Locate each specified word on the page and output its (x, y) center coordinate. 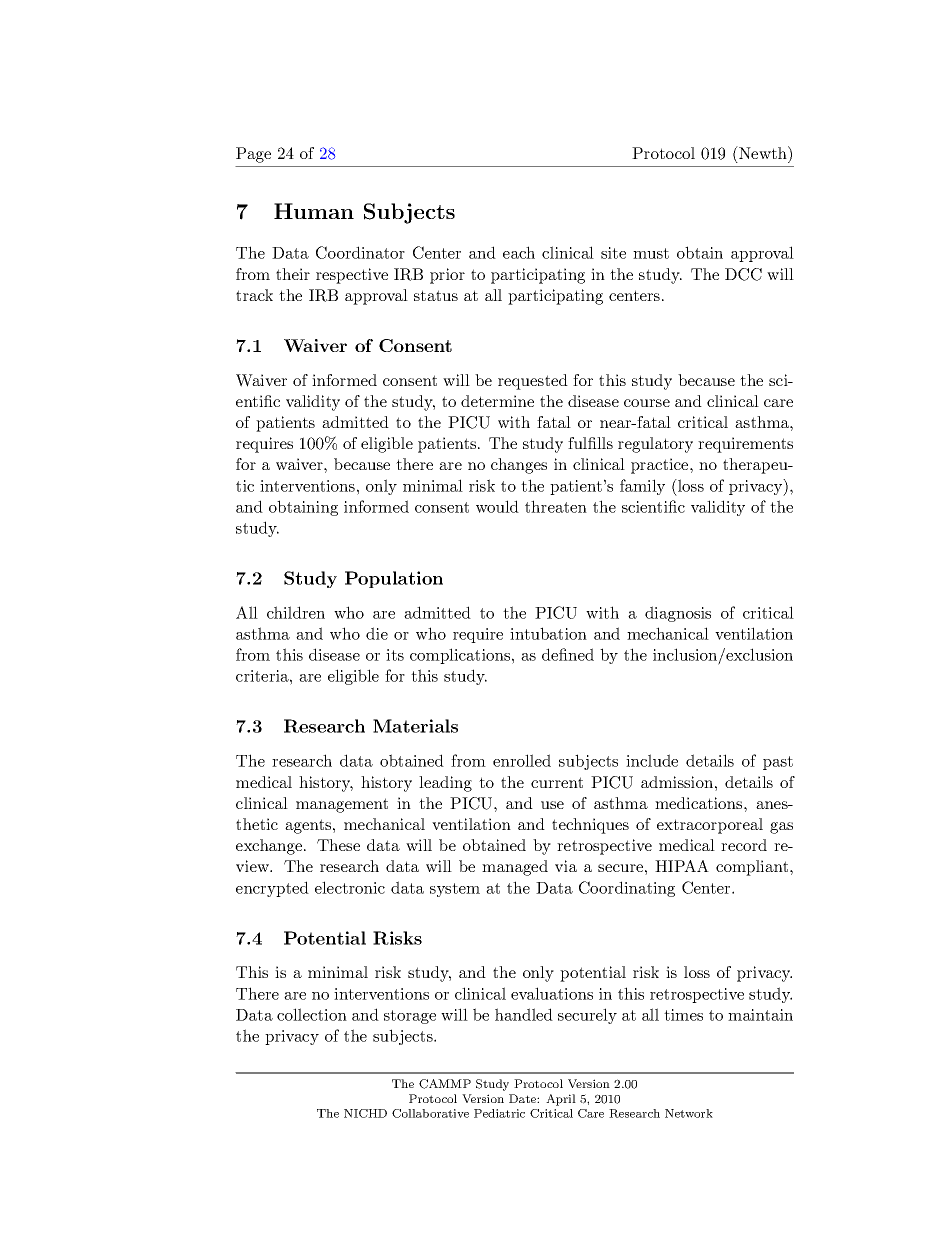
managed (515, 868)
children (296, 612)
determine (497, 401)
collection (312, 1014)
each (519, 252)
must (651, 253)
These (338, 845)
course (647, 403)
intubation (548, 633)
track (254, 295)
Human (314, 211)
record (744, 845)
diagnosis (678, 614)
